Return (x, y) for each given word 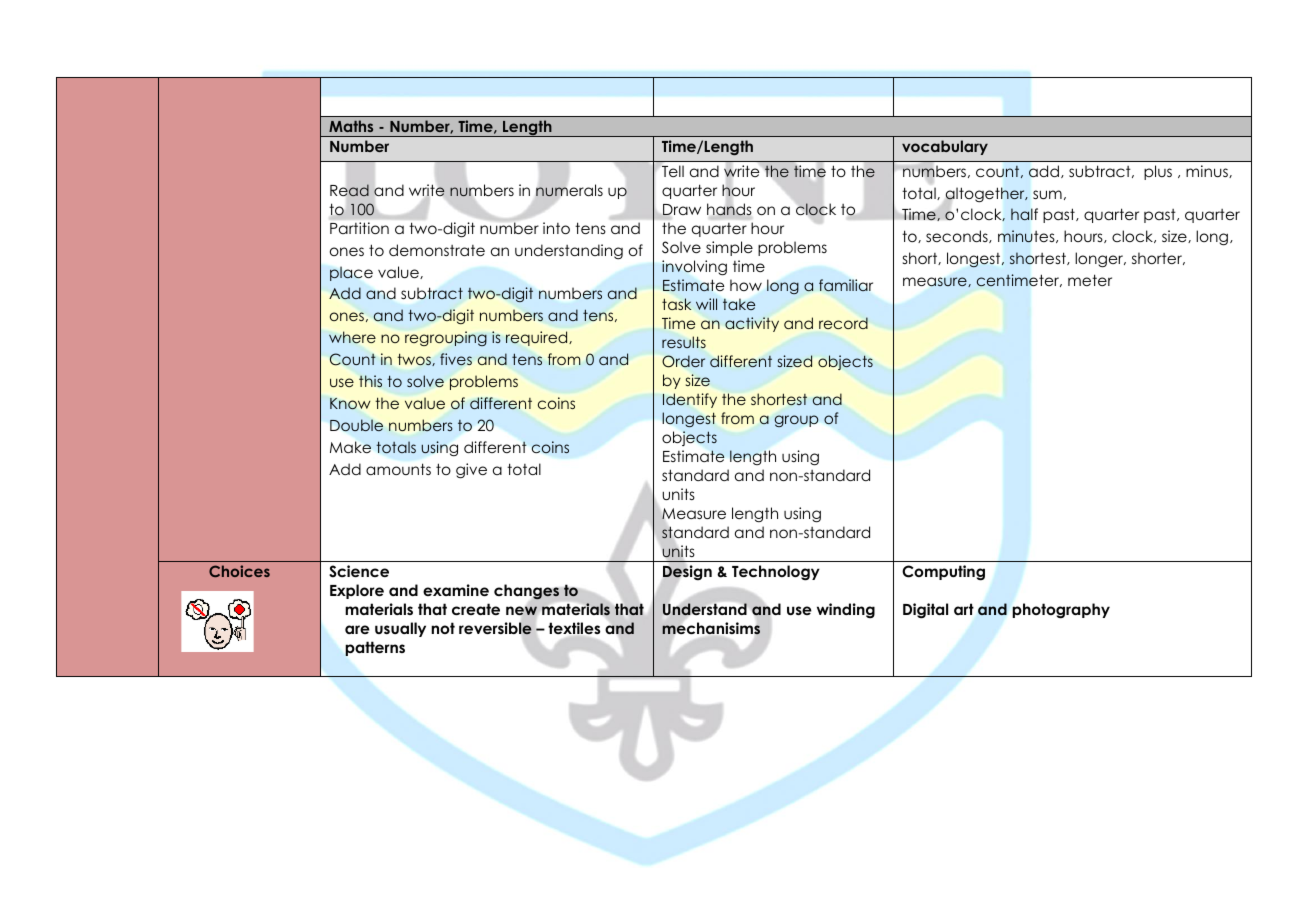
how (746, 285)
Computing (943, 573)
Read (349, 190)
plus (1158, 172)
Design (687, 573)
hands (729, 209)
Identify (690, 400)
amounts (398, 469)
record (843, 323)
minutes (1027, 236)
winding (846, 611)
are (357, 629)
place (351, 273)
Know (350, 404)
